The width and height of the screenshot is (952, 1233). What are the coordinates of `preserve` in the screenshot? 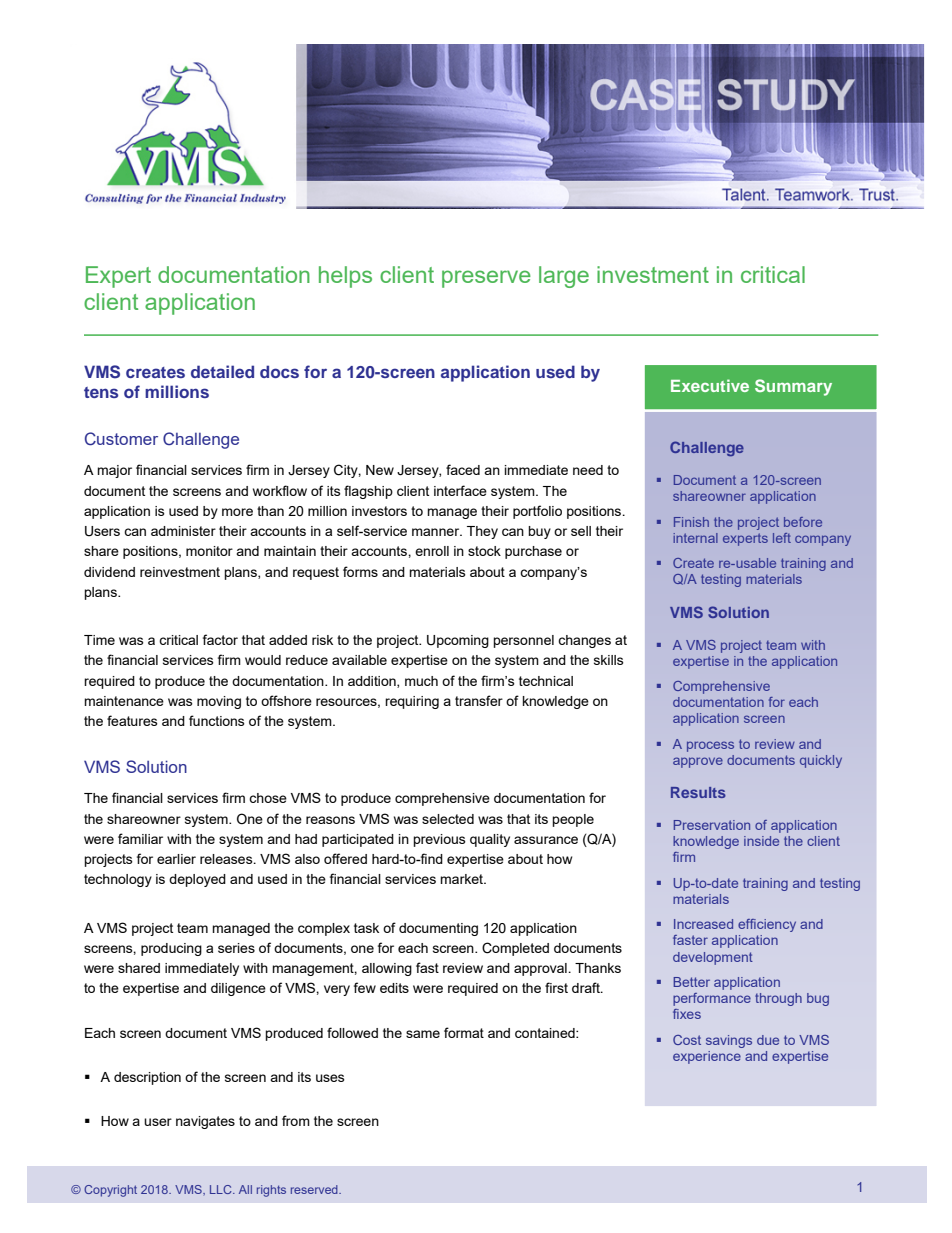 It's located at (486, 279).
